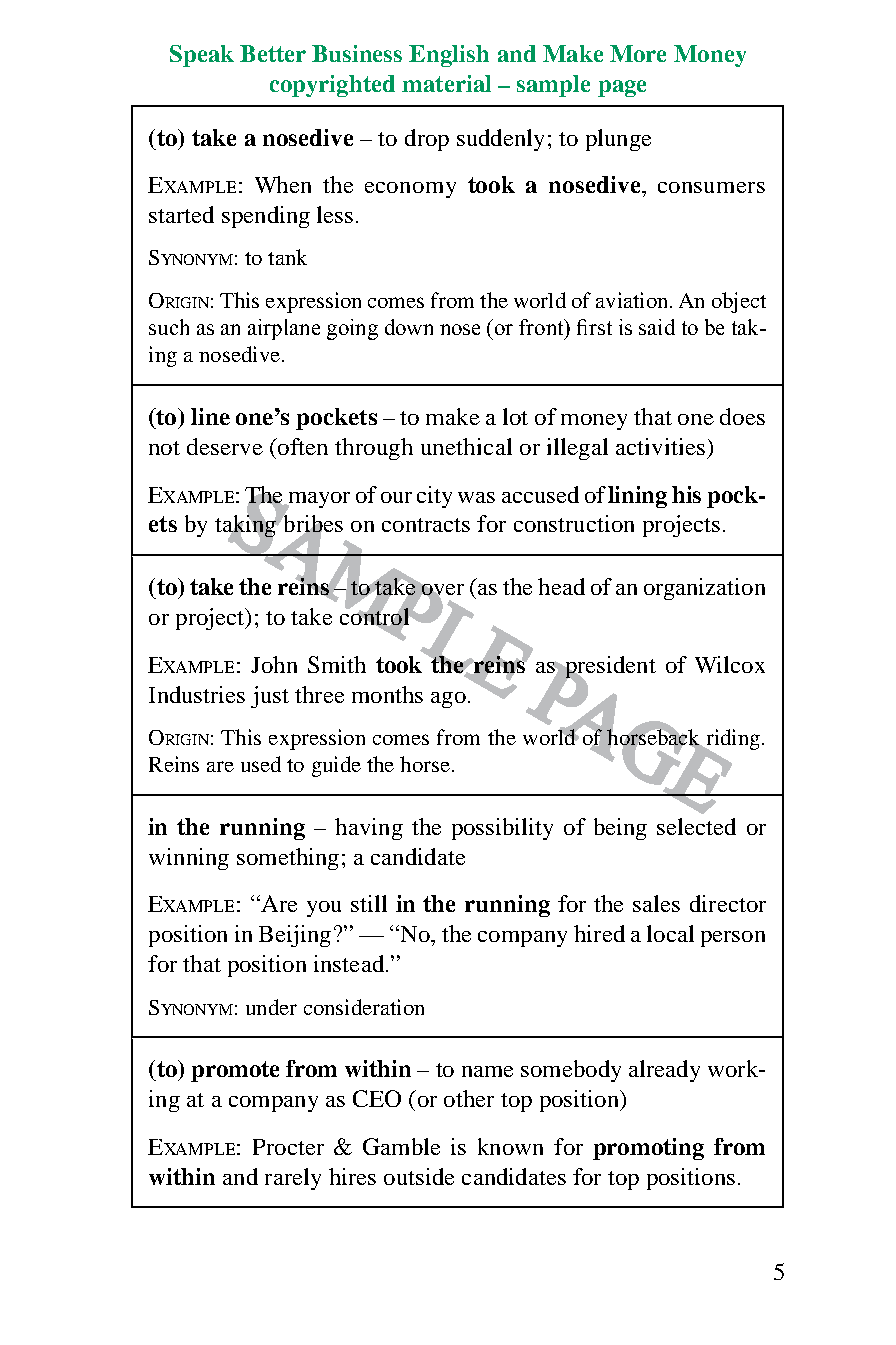 Image resolution: width=896 pixels, height=1345 pixels. Describe the element at coordinates (419, 1176) in the screenshot. I see `outside` at that location.
